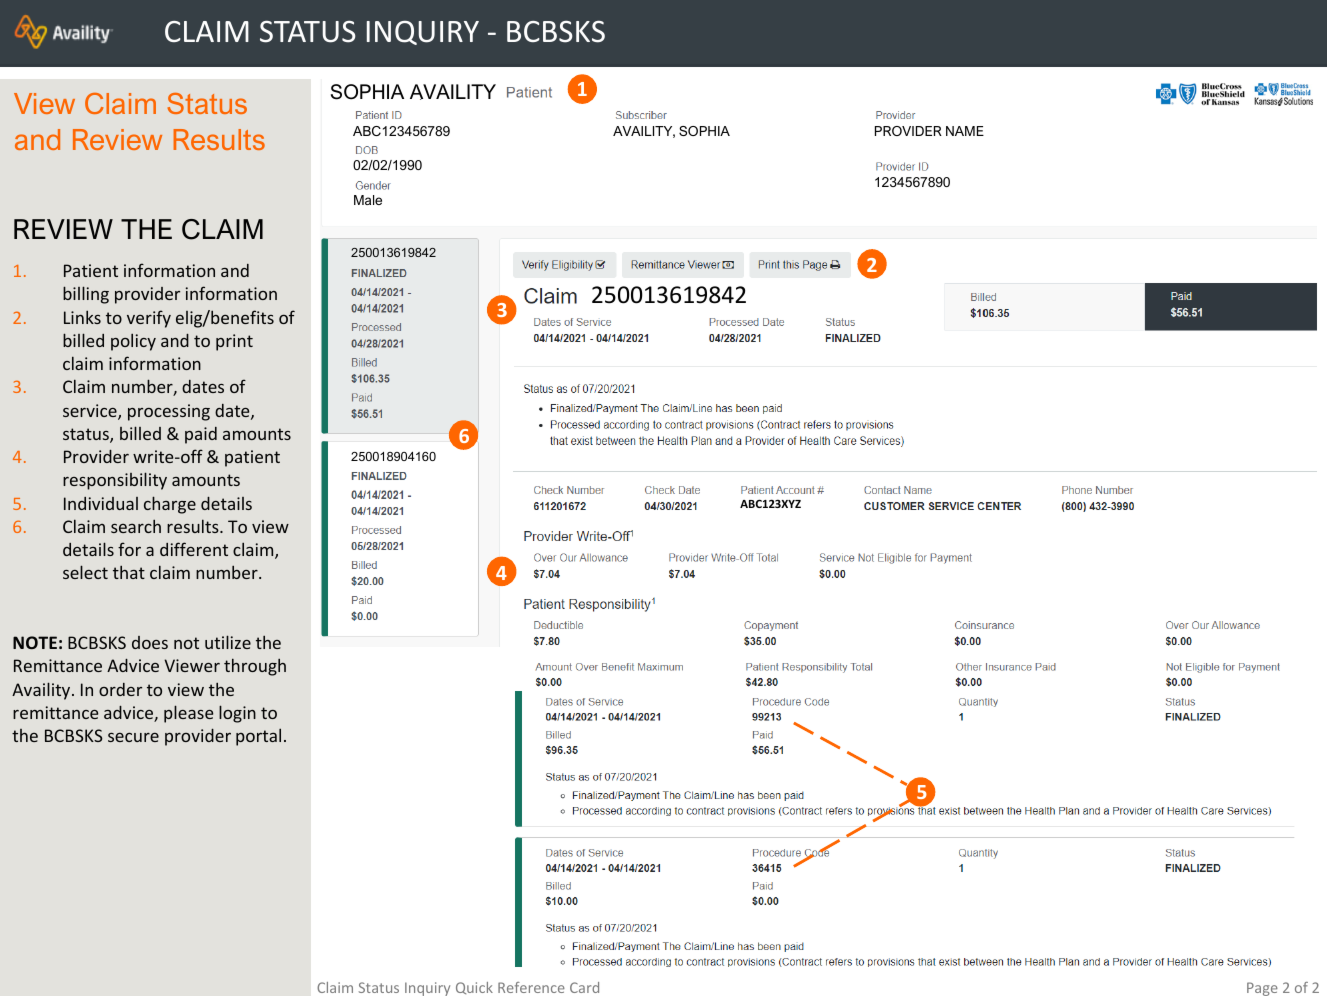  What do you see at coordinates (228, 642) in the screenshot?
I see `utilize` at bounding box center [228, 642].
